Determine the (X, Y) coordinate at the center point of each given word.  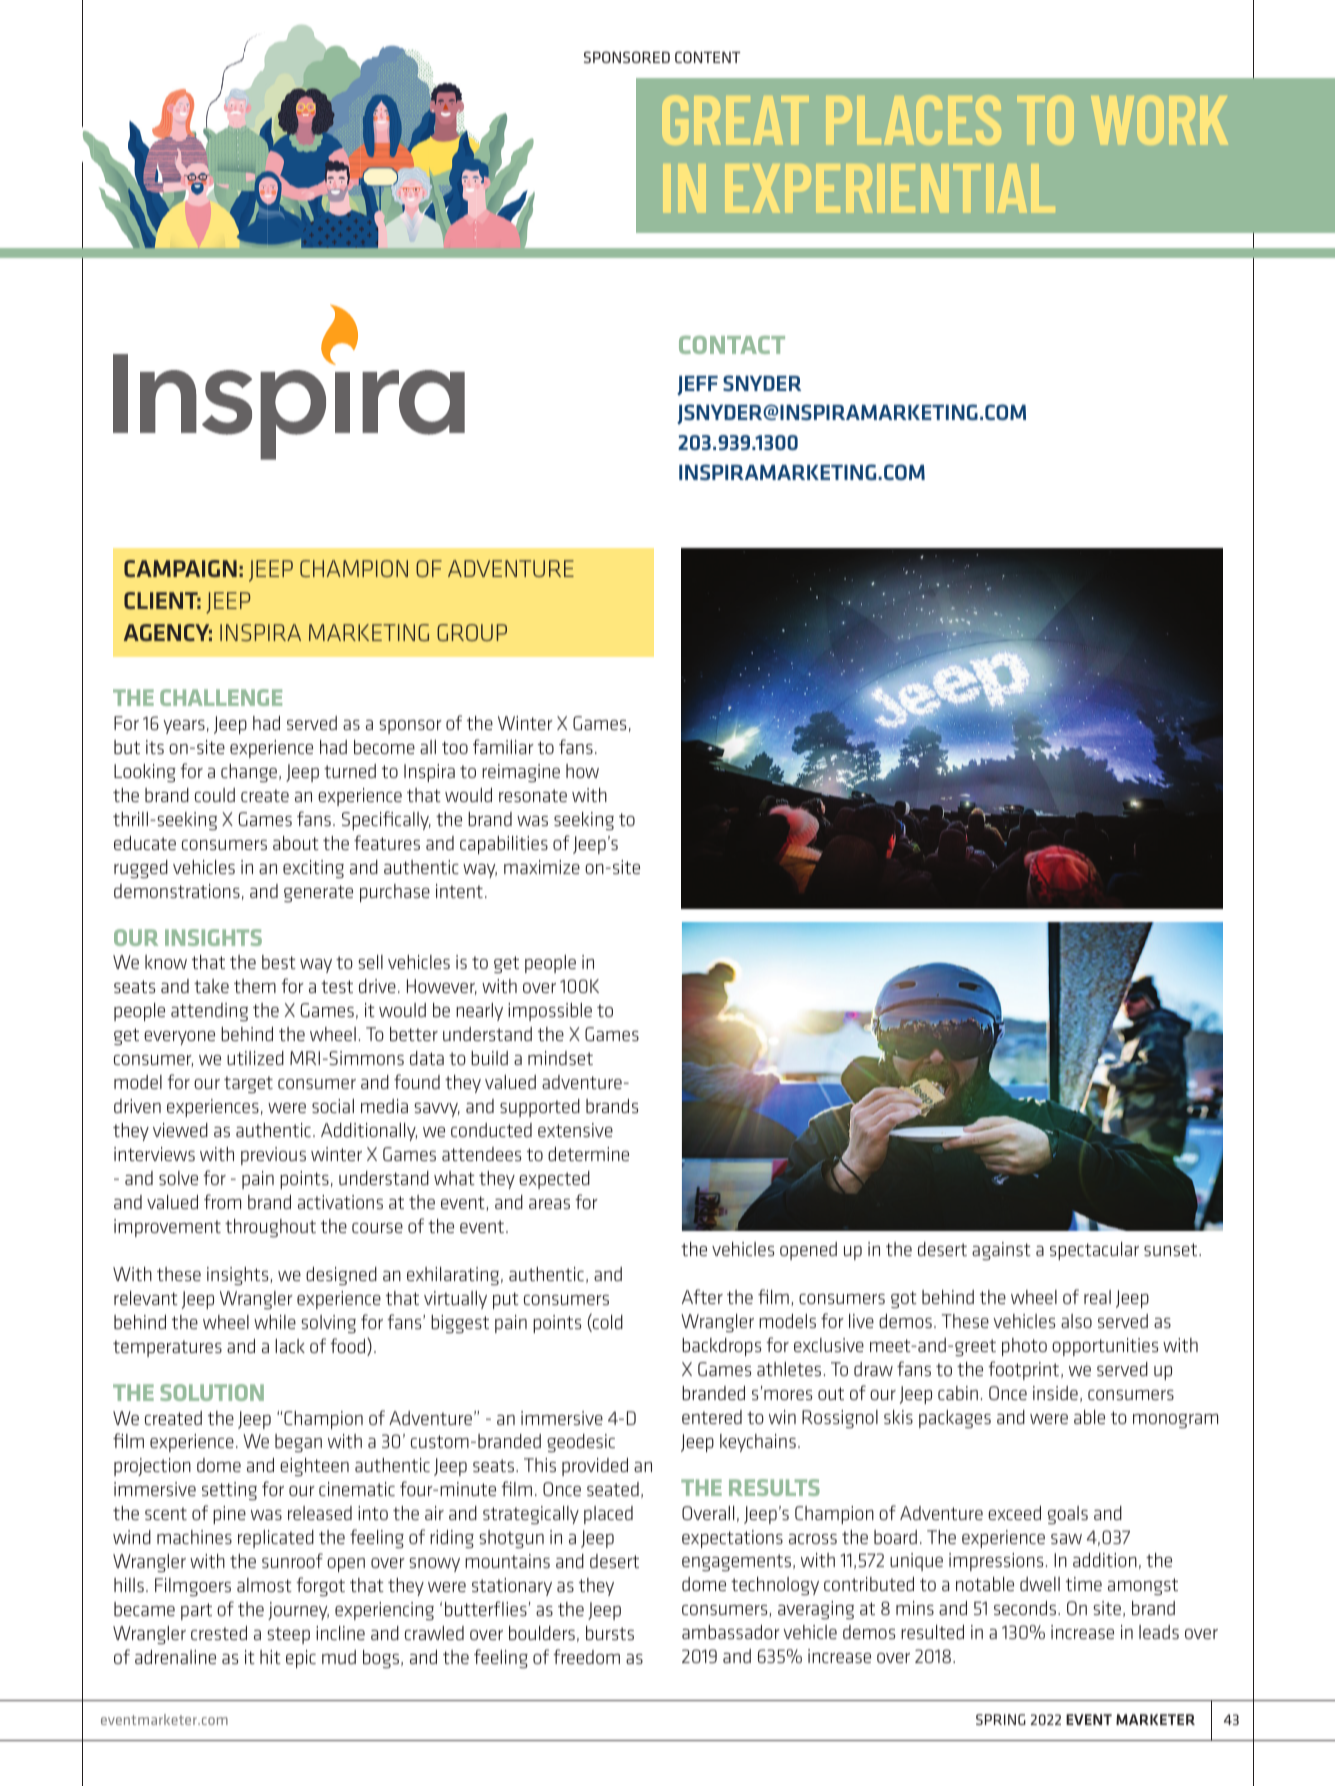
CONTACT (732, 345)
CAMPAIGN (180, 568)
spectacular (1094, 1251)
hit (270, 1657)
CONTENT (707, 57)
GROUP (472, 632)
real (1097, 1297)
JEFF (697, 386)
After (702, 1296)
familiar (503, 746)
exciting (313, 869)
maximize (542, 867)
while (275, 1322)
